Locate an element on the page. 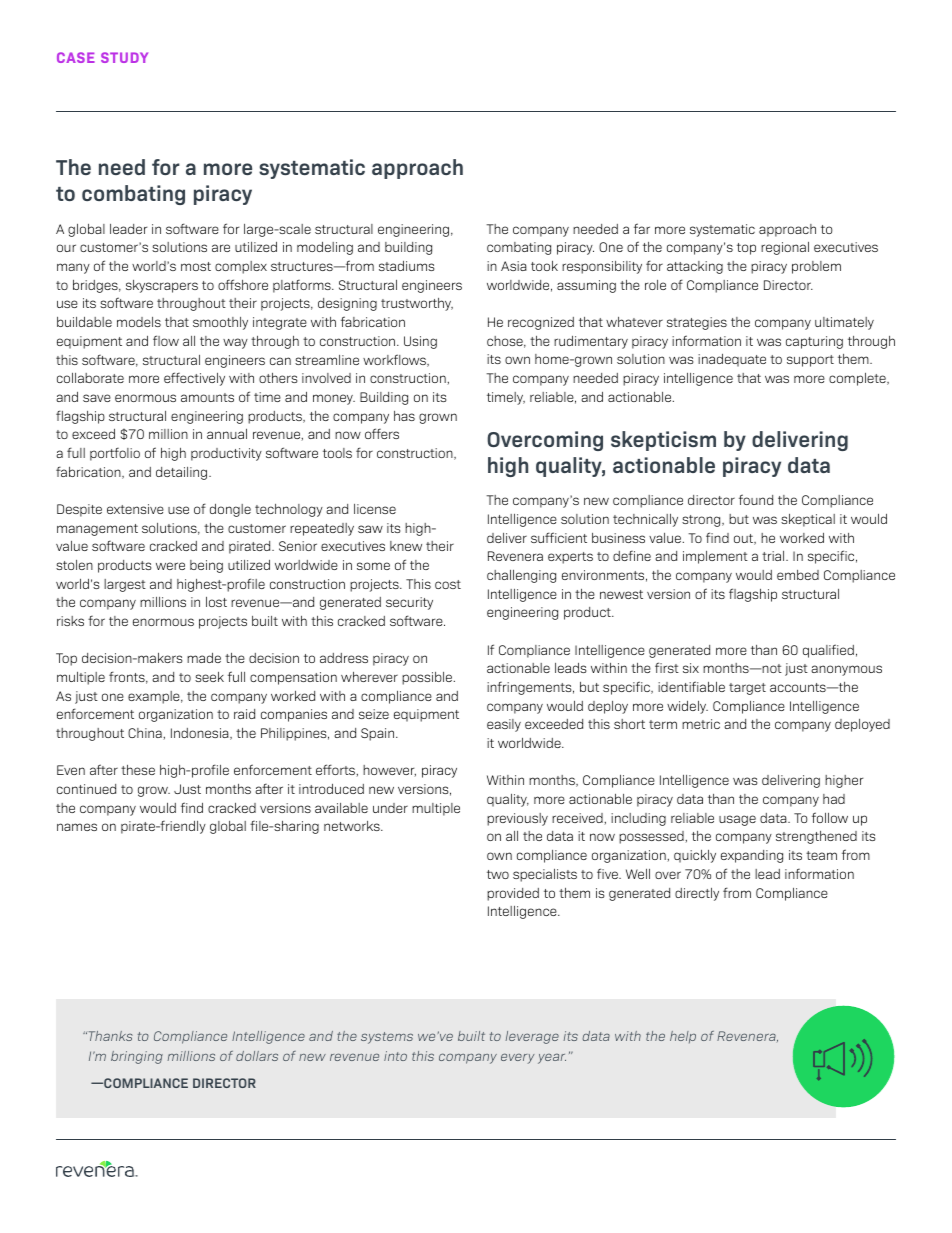 This image has height=1233, width=952. trial is located at coordinates (774, 556).
